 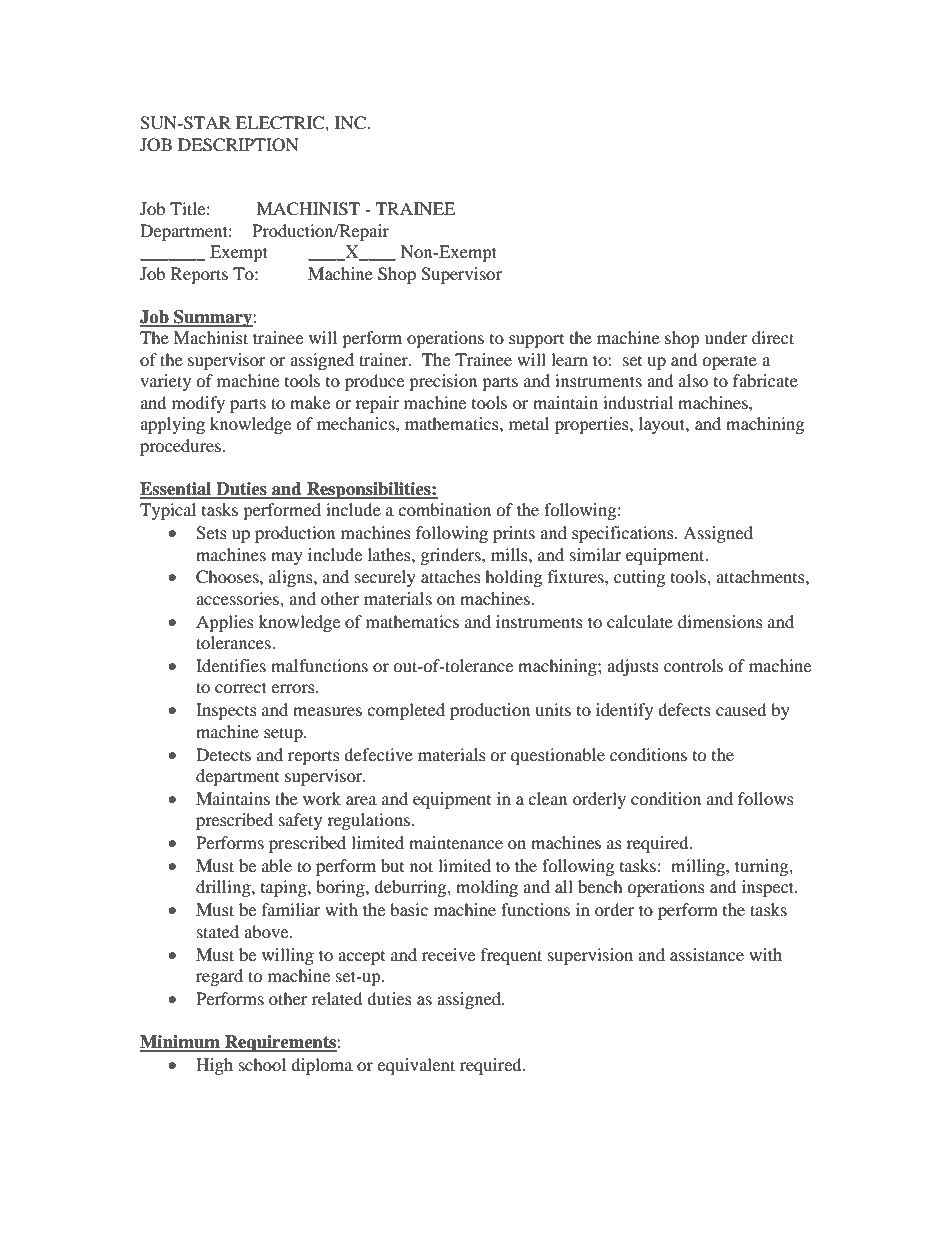 What do you see at coordinates (262, 1064) in the screenshot?
I see `school` at bounding box center [262, 1064].
